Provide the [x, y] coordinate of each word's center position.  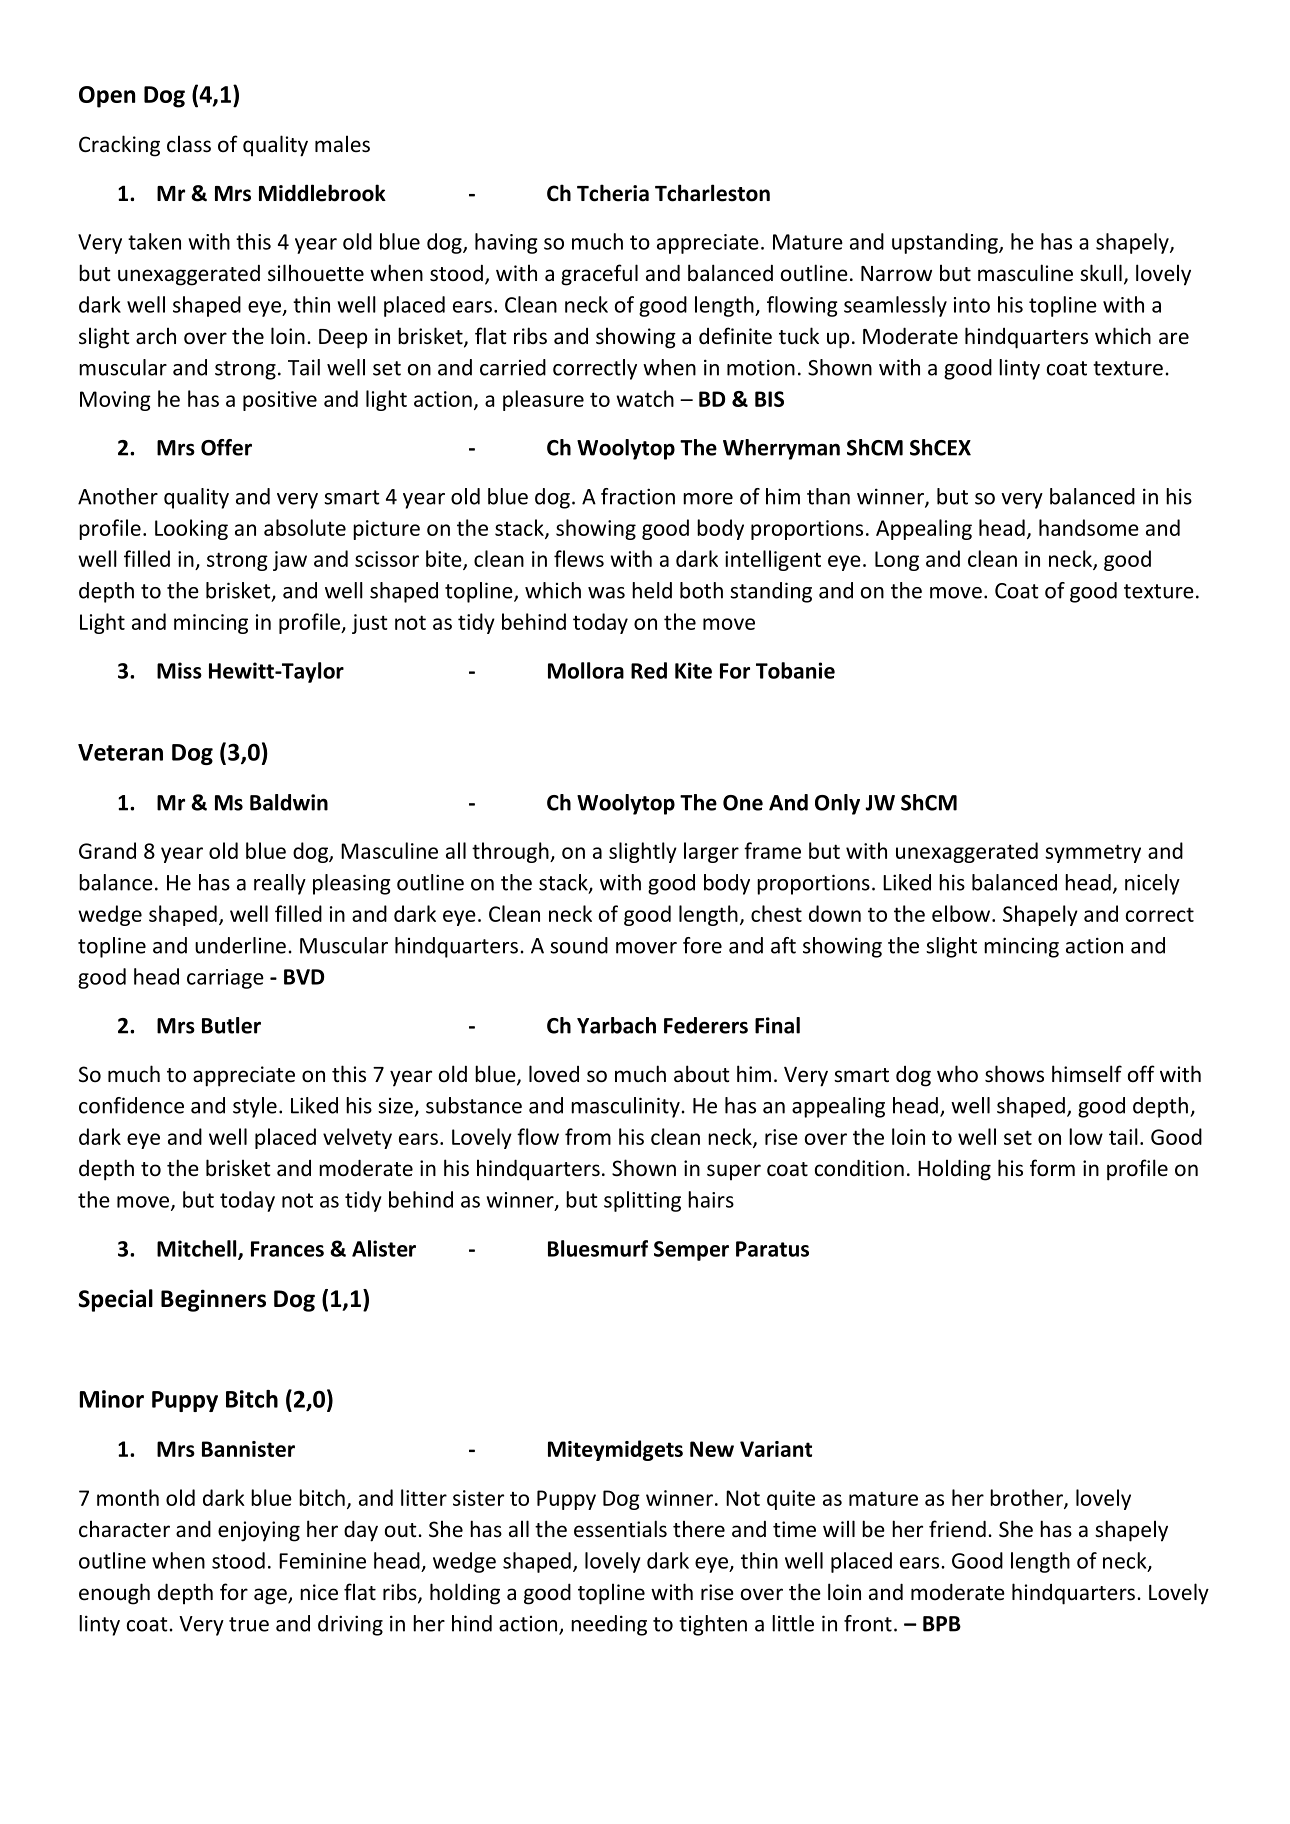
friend [957, 1529]
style [255, 1107]
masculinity [625, 1107]
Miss [179, 670]
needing [609, 1625]
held [652, 590]
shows [1014, 1074]
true [249, 1624]
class [189, 144]
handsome [1089, 527]
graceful [599, 275]
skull [1101, 272]
